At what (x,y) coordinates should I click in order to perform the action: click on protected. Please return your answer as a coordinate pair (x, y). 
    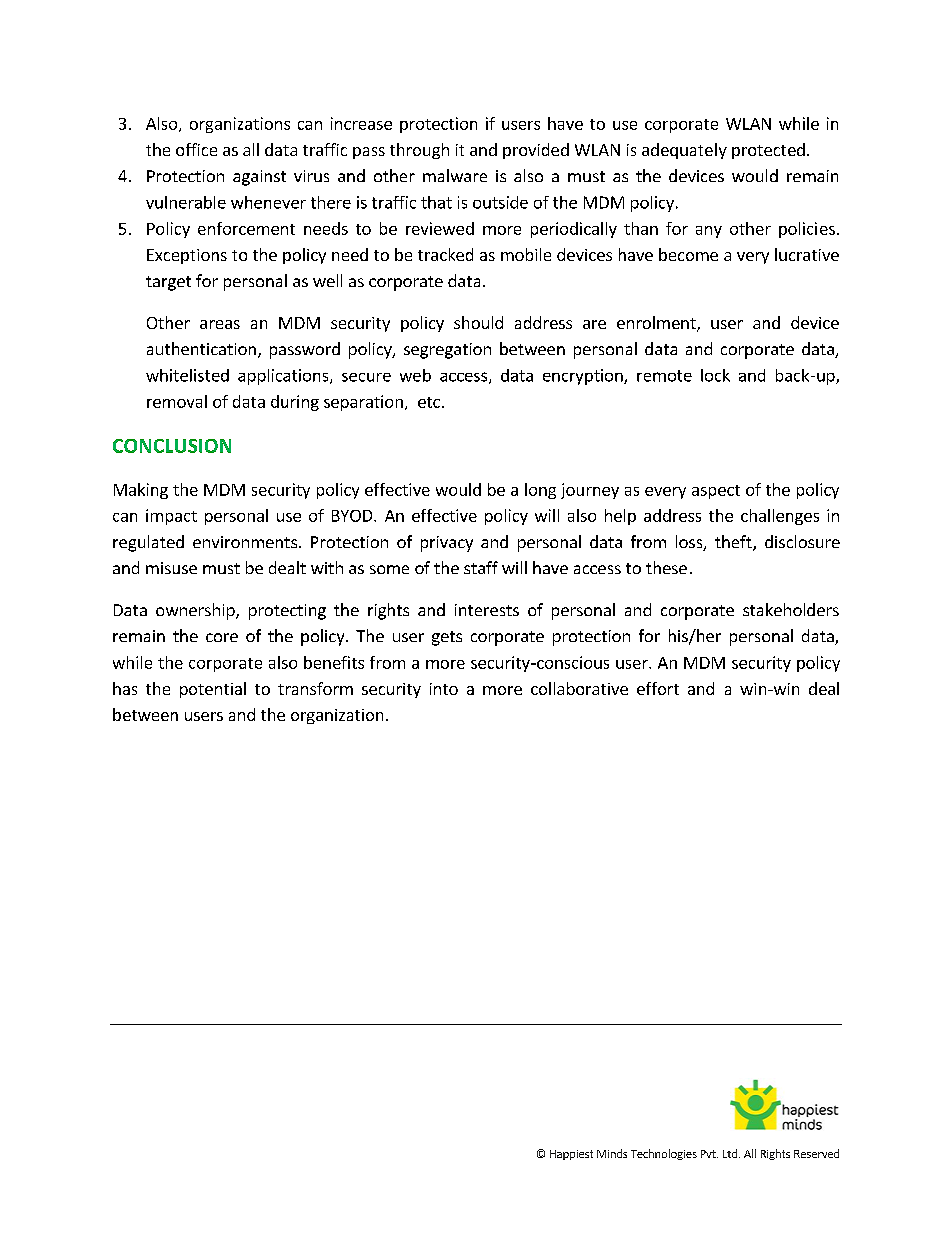
    Looking at the image, I should click on (768, 151).
